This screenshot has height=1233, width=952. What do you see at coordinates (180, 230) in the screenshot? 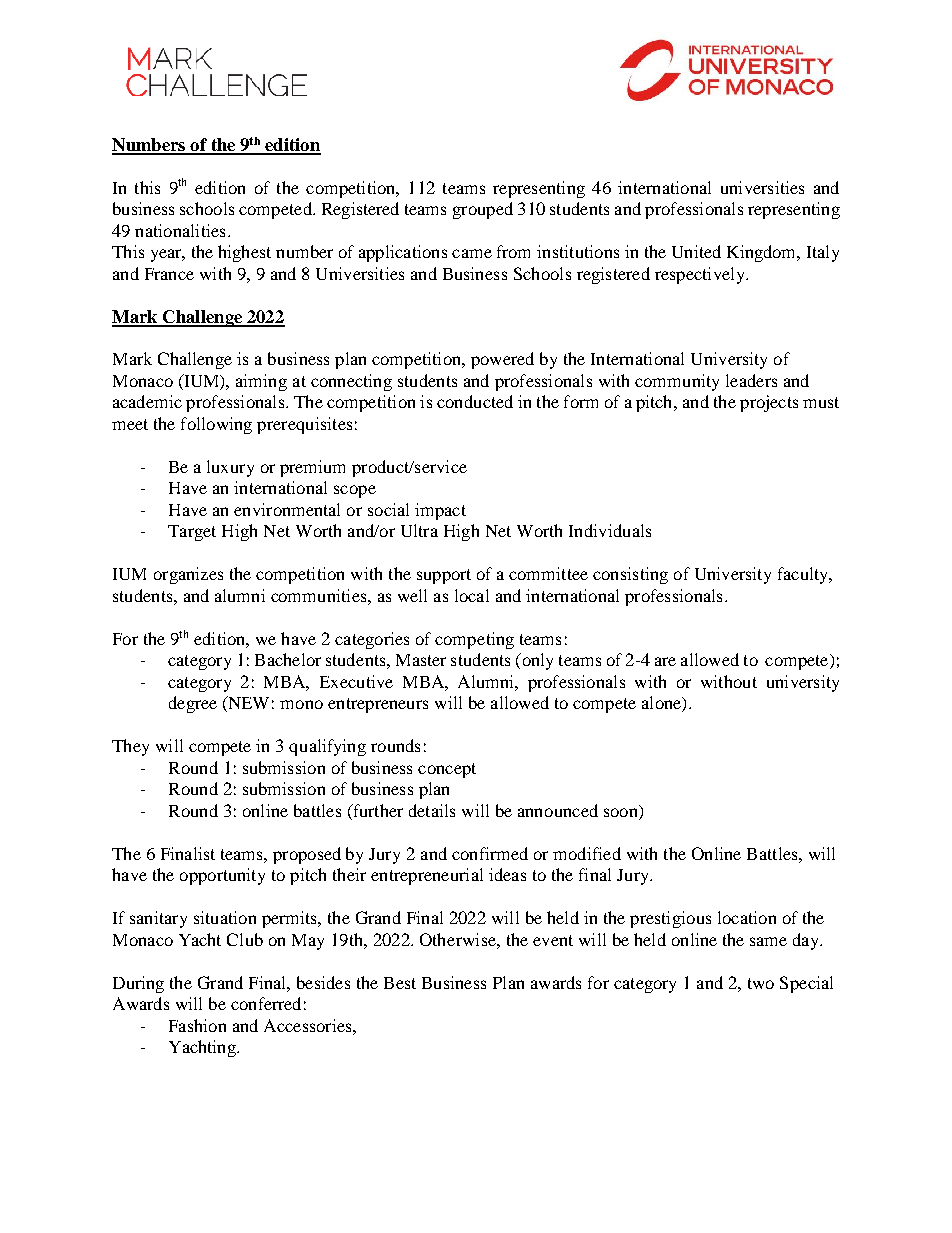
I see `nationalities` at bounding box center [180, 230].
